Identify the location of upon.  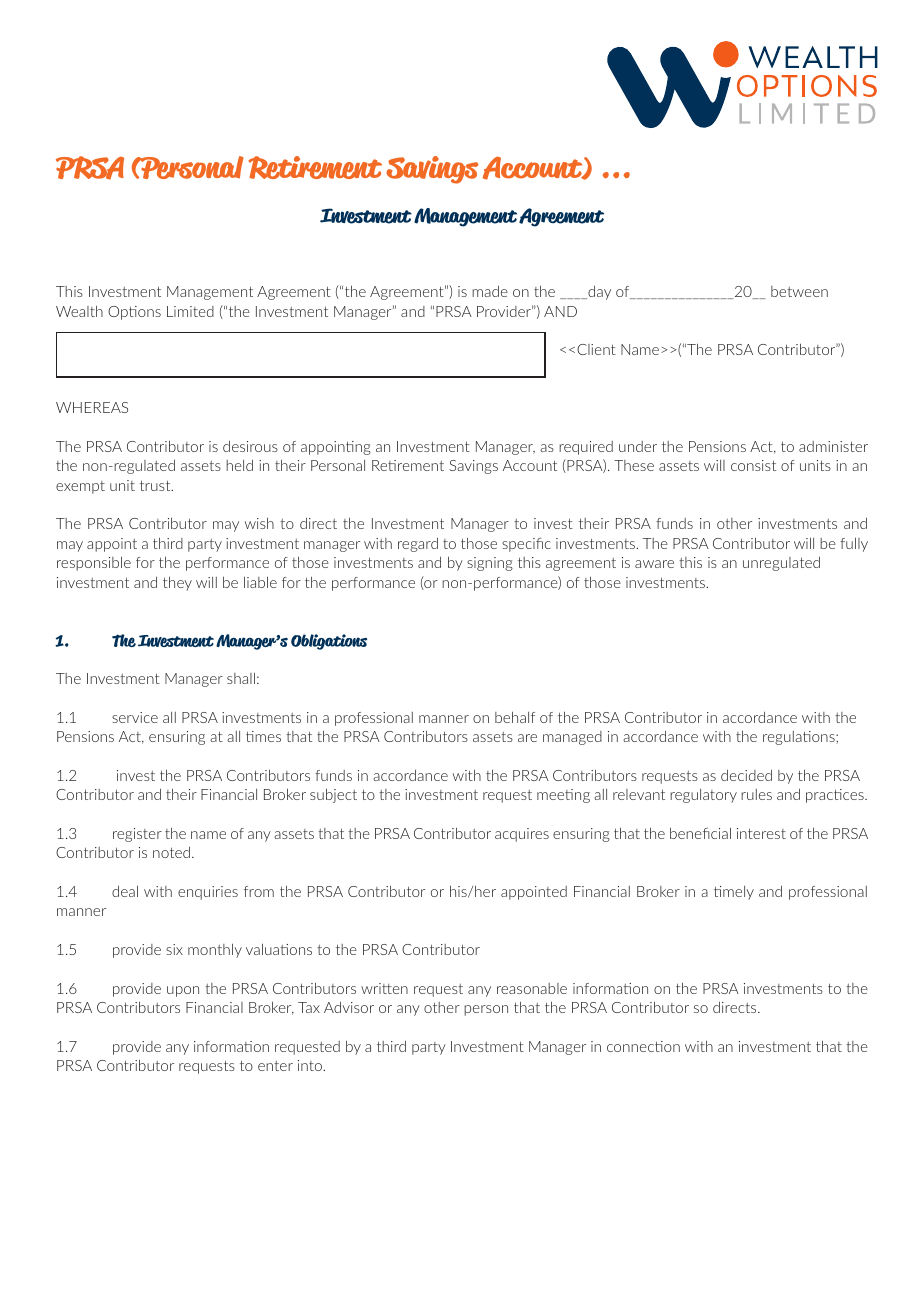
(183, 991).
